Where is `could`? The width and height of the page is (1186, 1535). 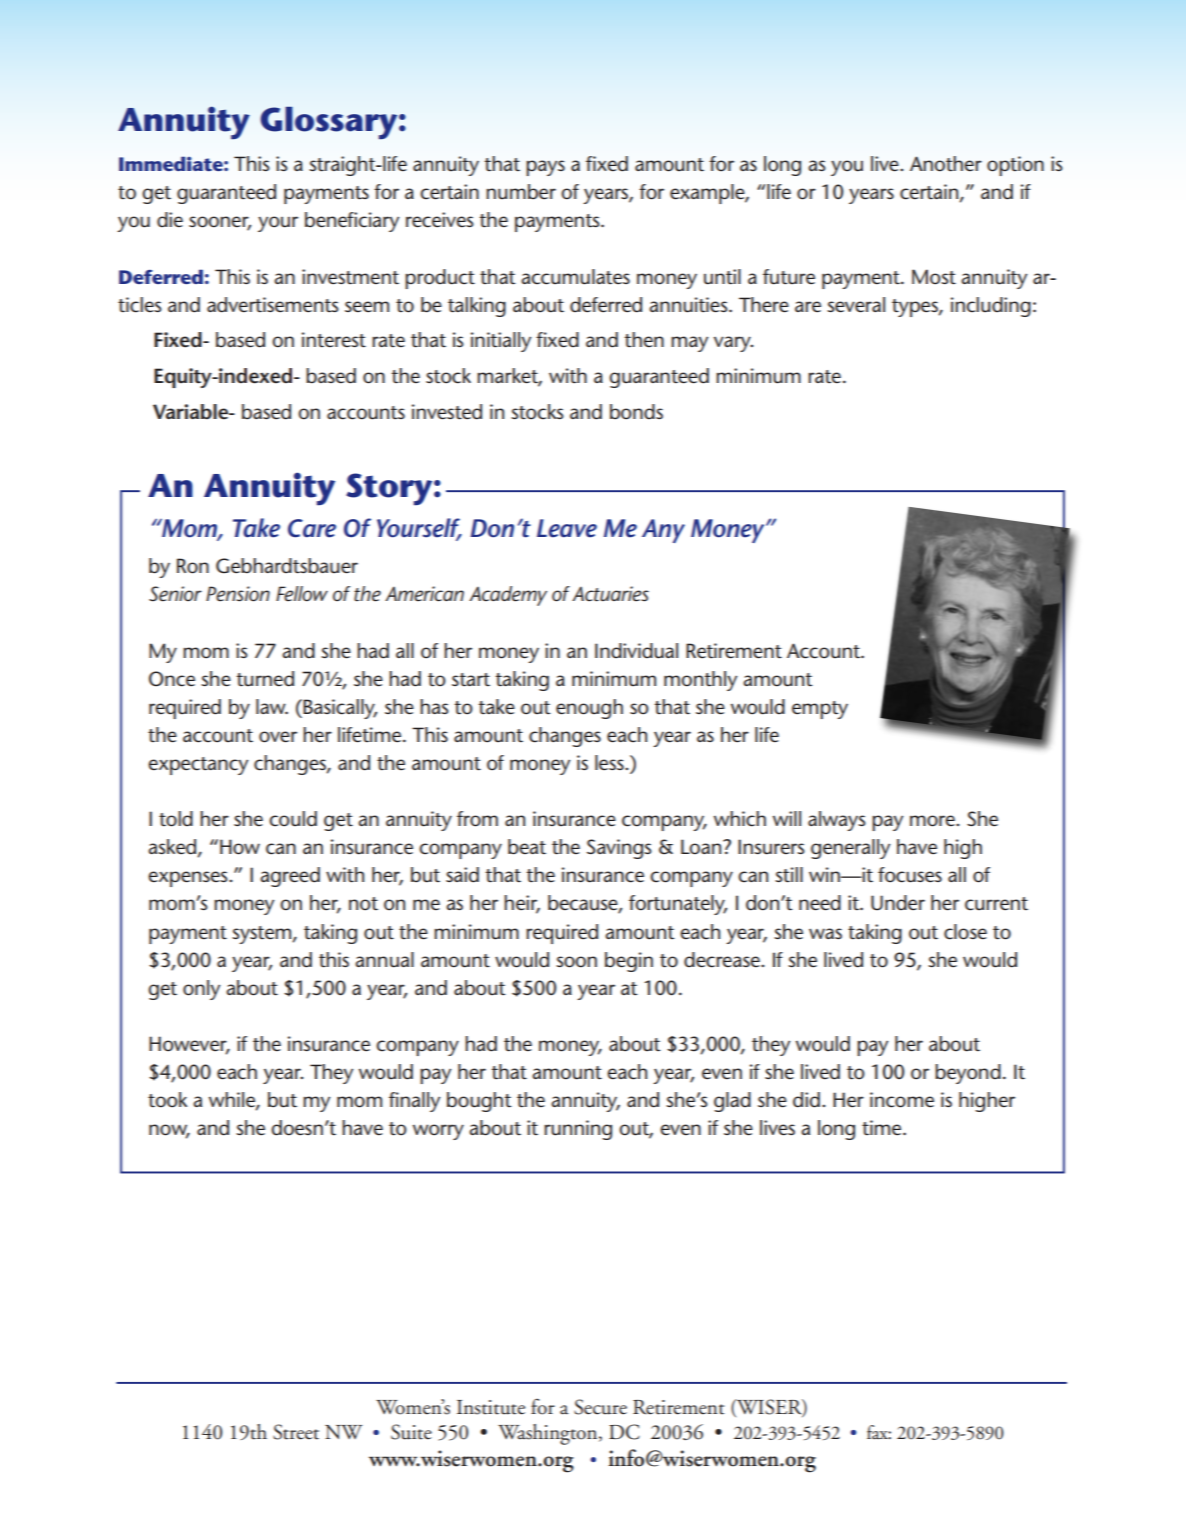
could is located at coordinates (293, 819).
